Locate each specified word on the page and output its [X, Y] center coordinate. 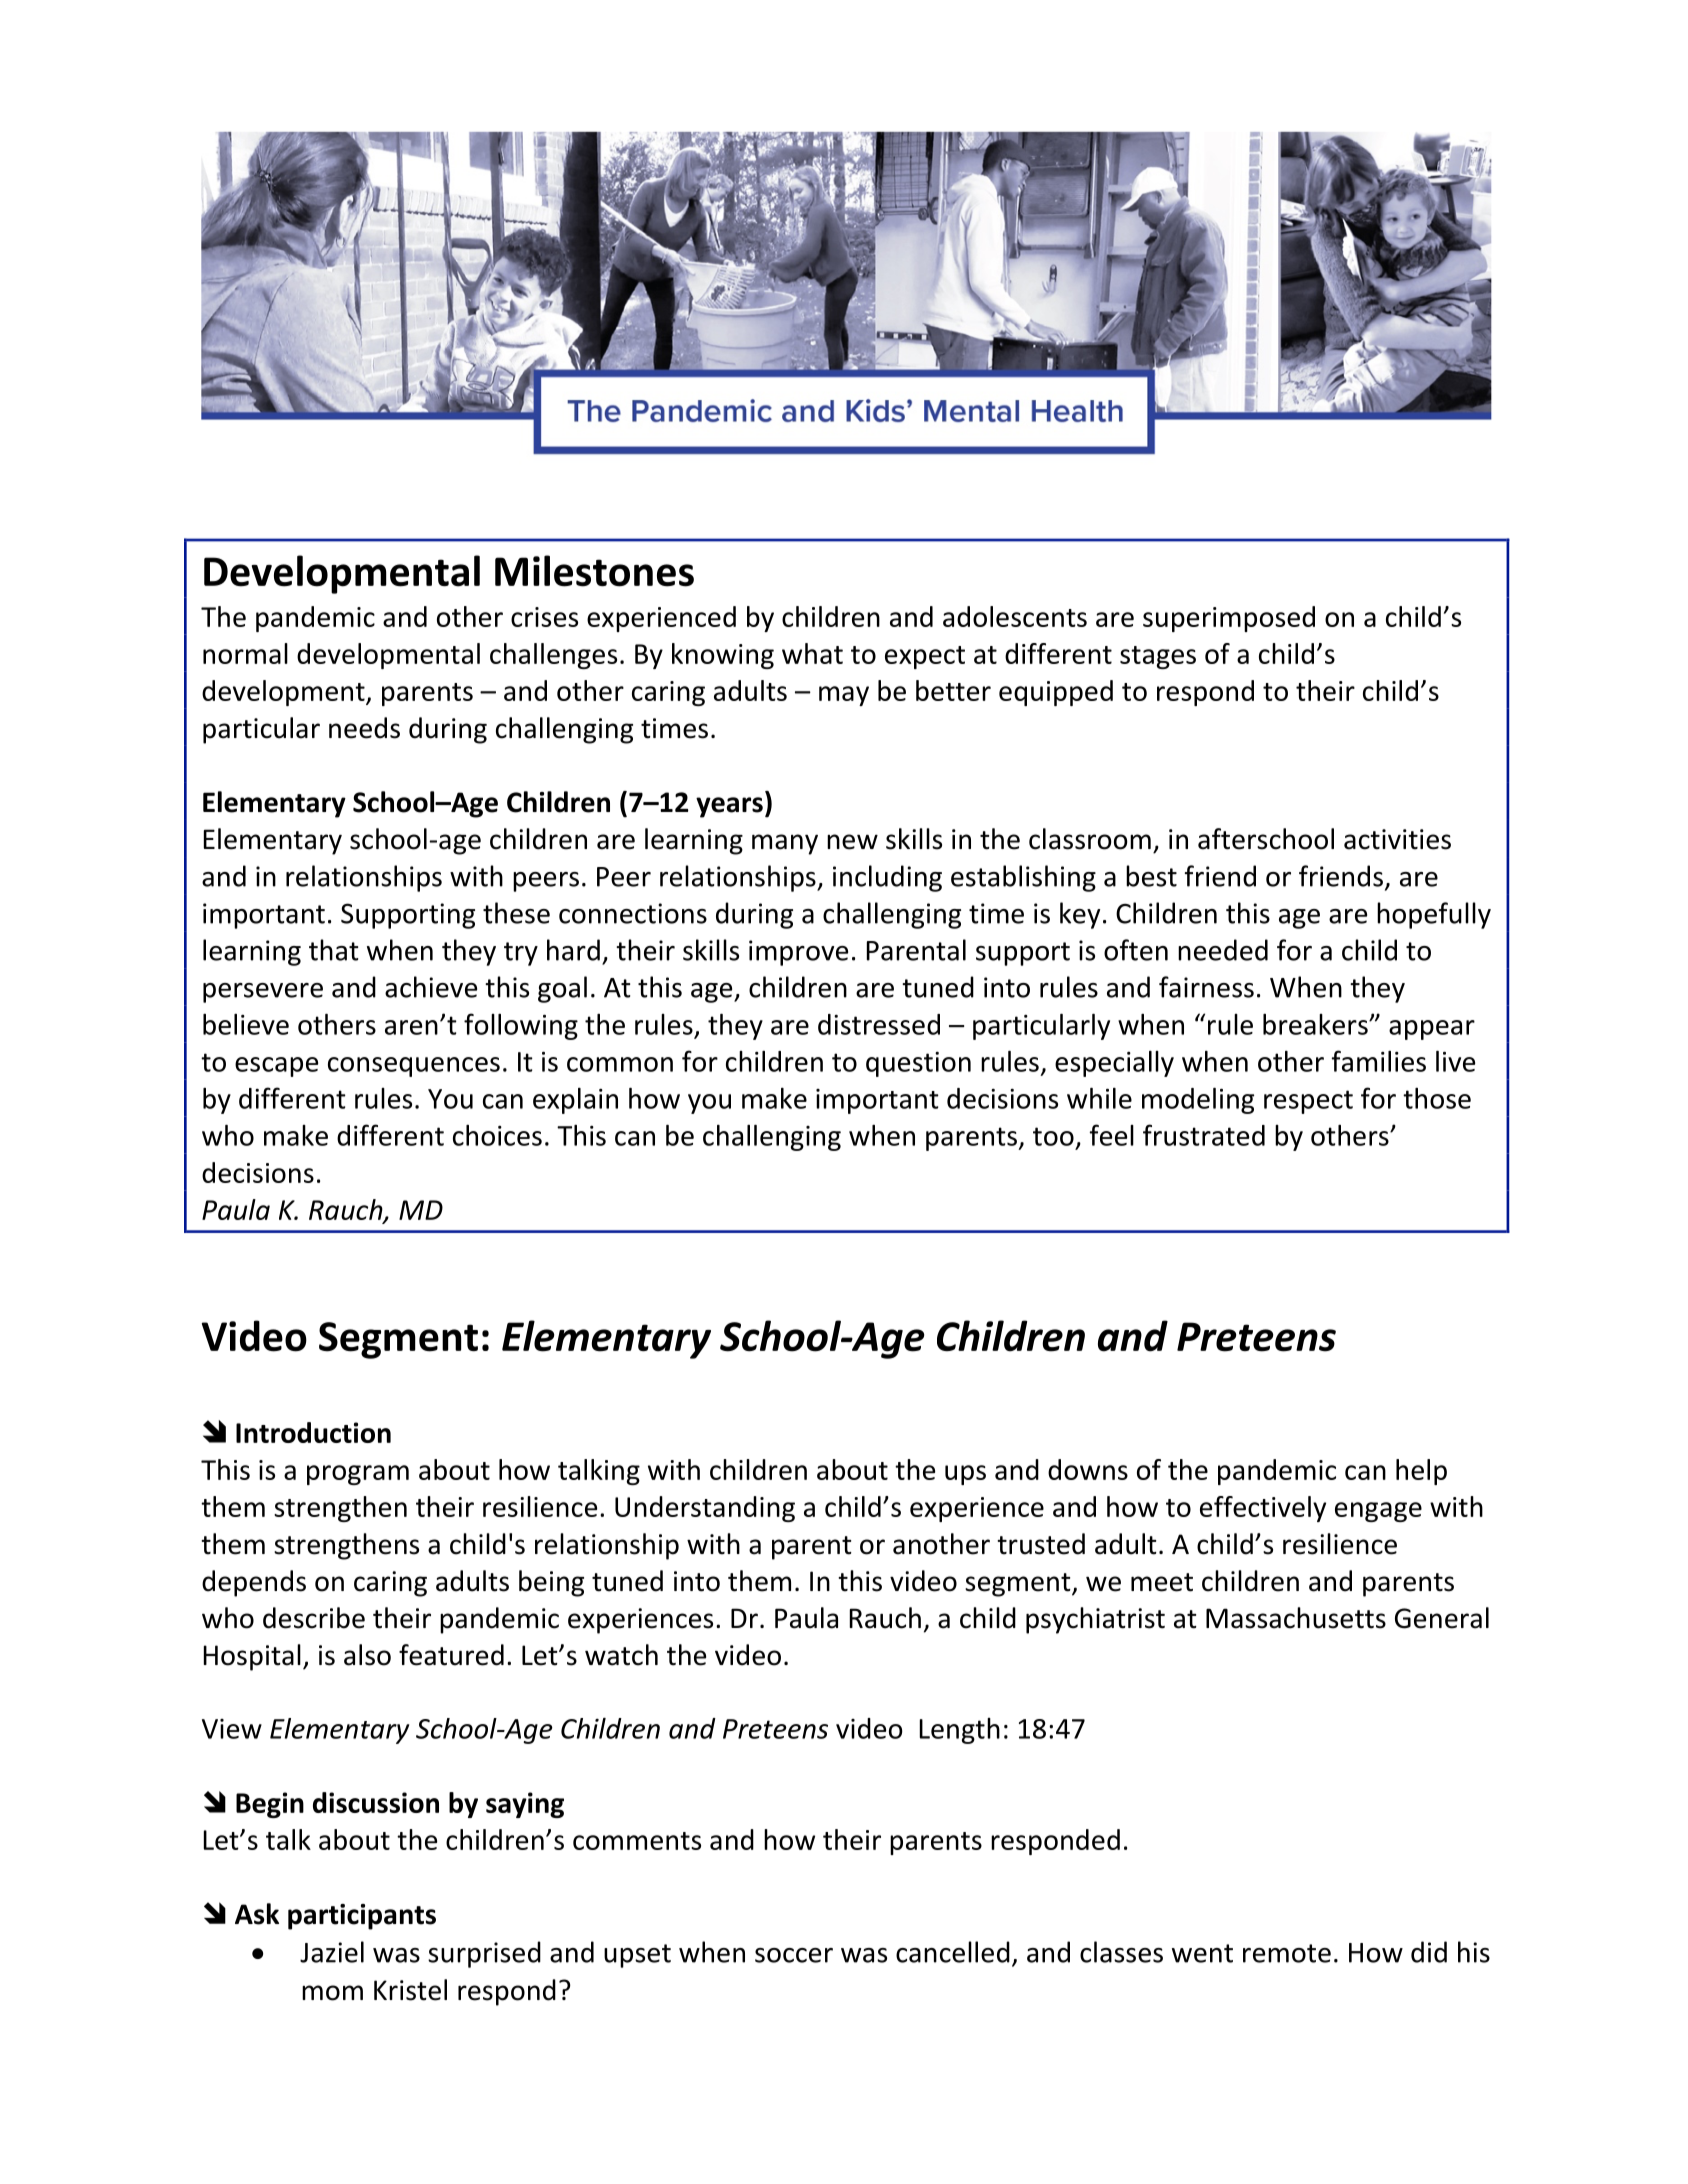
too [1053, 1136]
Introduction [313, 1432]
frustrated [1204, 1135]
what [812, 653]
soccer [794, 1955]
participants [362, 1917]
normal [245, 653]
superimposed [1229, 619]
